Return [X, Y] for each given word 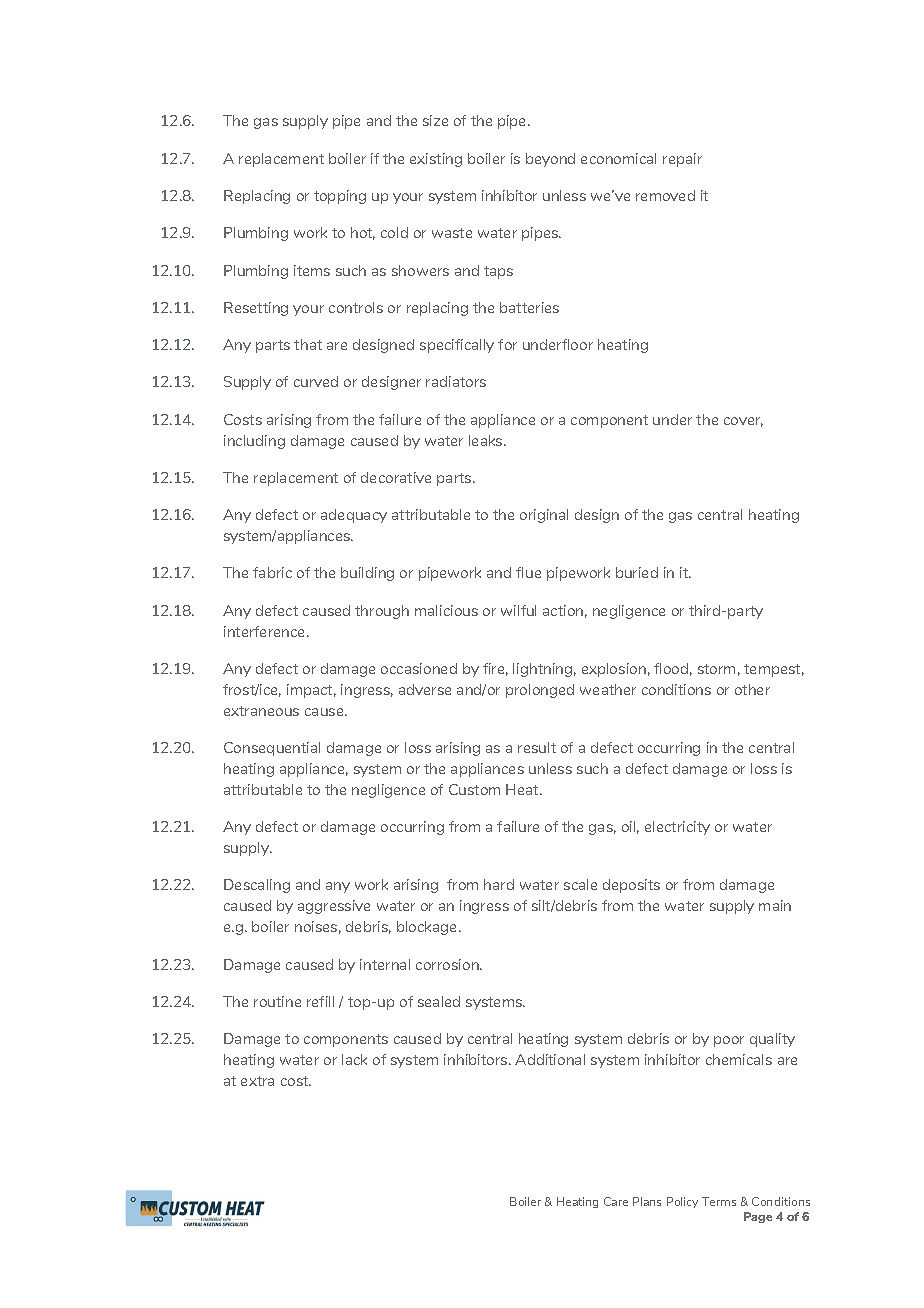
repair [682, 160]
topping [340, 197]
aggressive [334, 907]
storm [716, 669]
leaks [487, 440]
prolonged [540, 691]
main [775, 905]
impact [311, 691]
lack [354, 1059]
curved [316, 381]
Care [616, 1201]
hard [499, 884]
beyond [550, 160]
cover [743, 422]
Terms [719, 1201]
